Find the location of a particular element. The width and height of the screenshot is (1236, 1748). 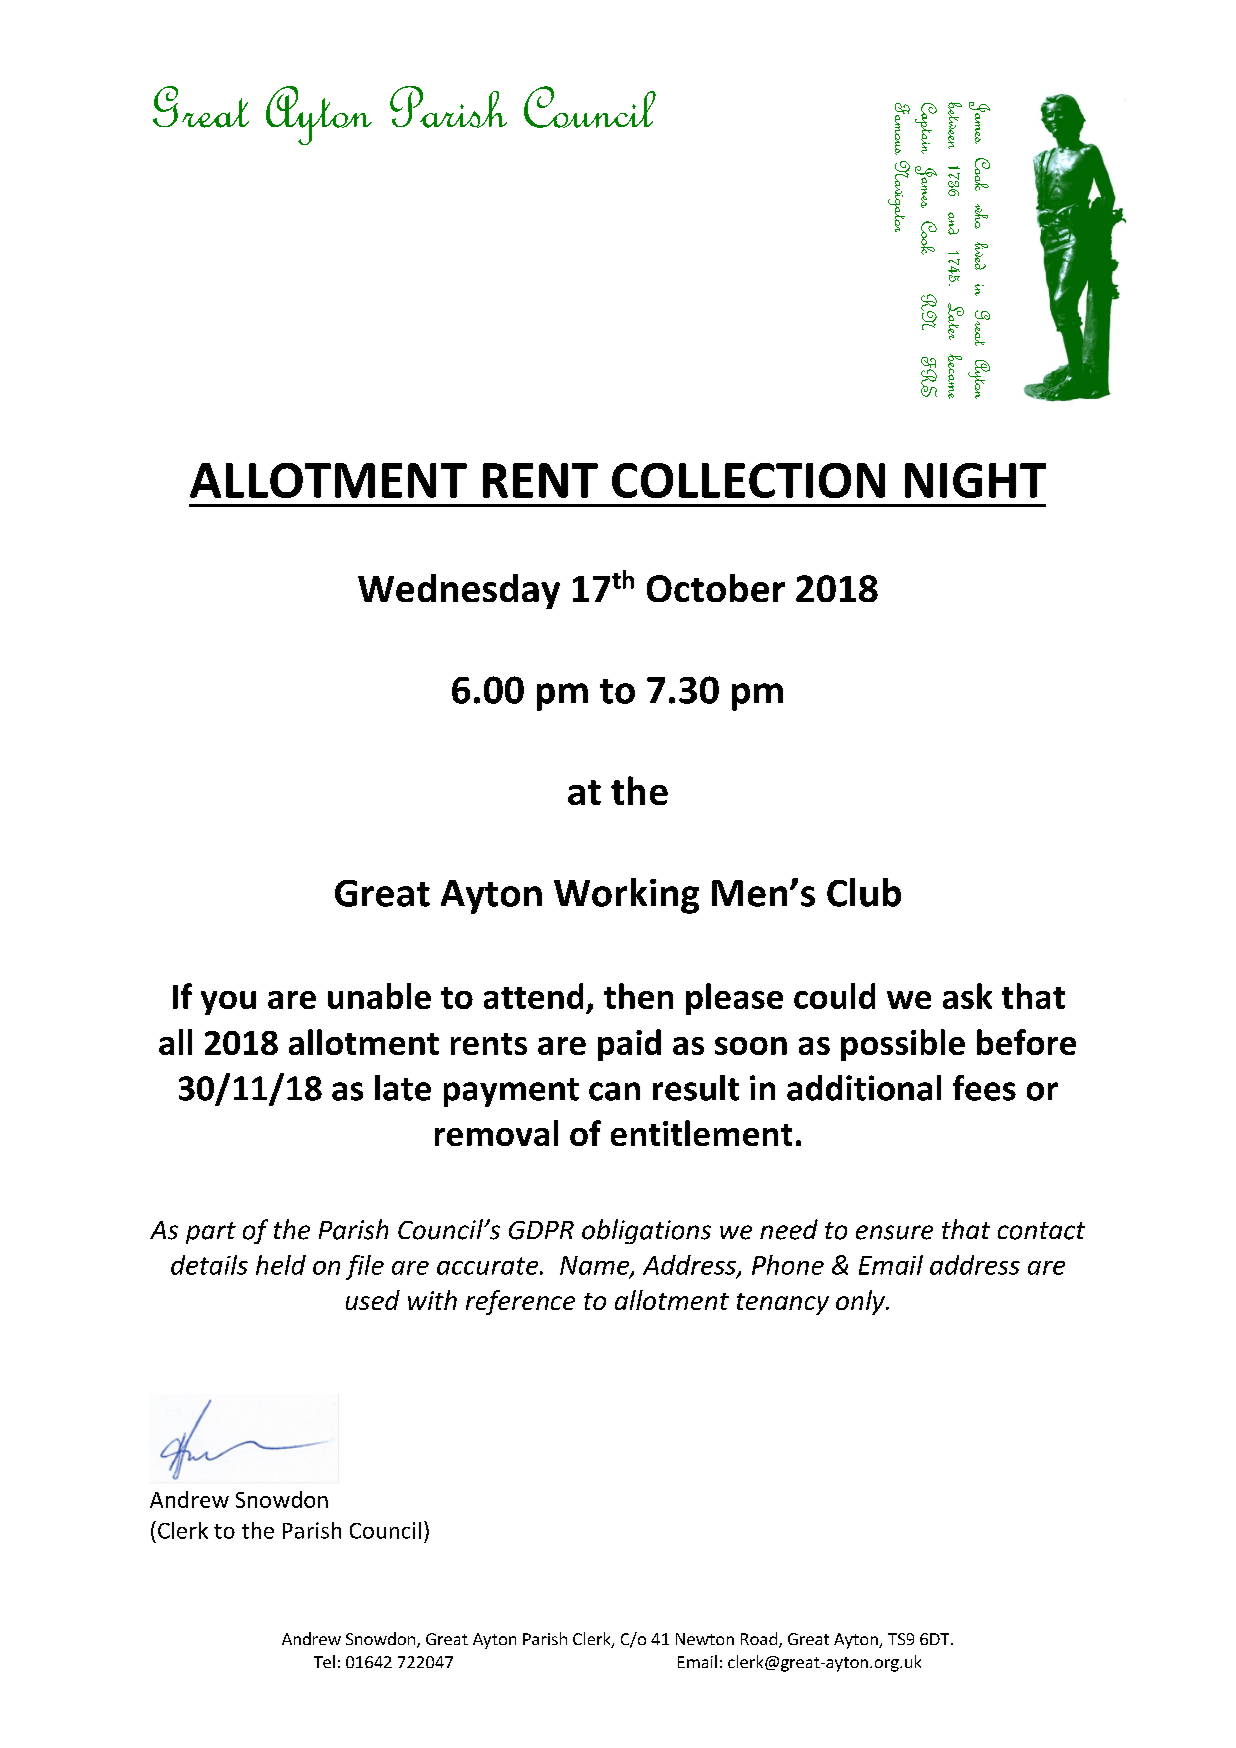

unable is located at coordinates (379, 996).
